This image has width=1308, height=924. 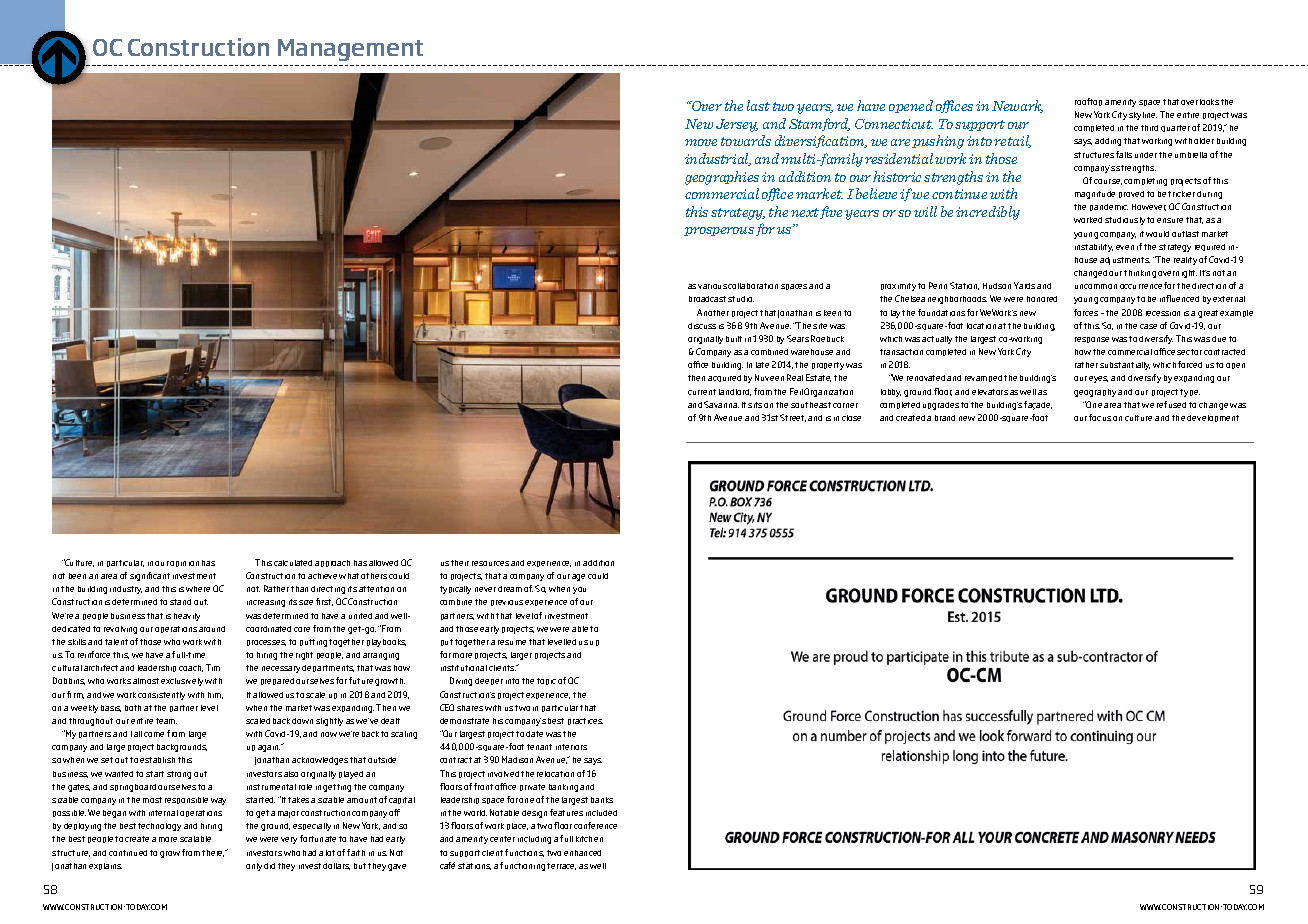 What do you see at coordinates (737, 125) in the image?
I see `Jersey` at bounding box center [737, 125].
